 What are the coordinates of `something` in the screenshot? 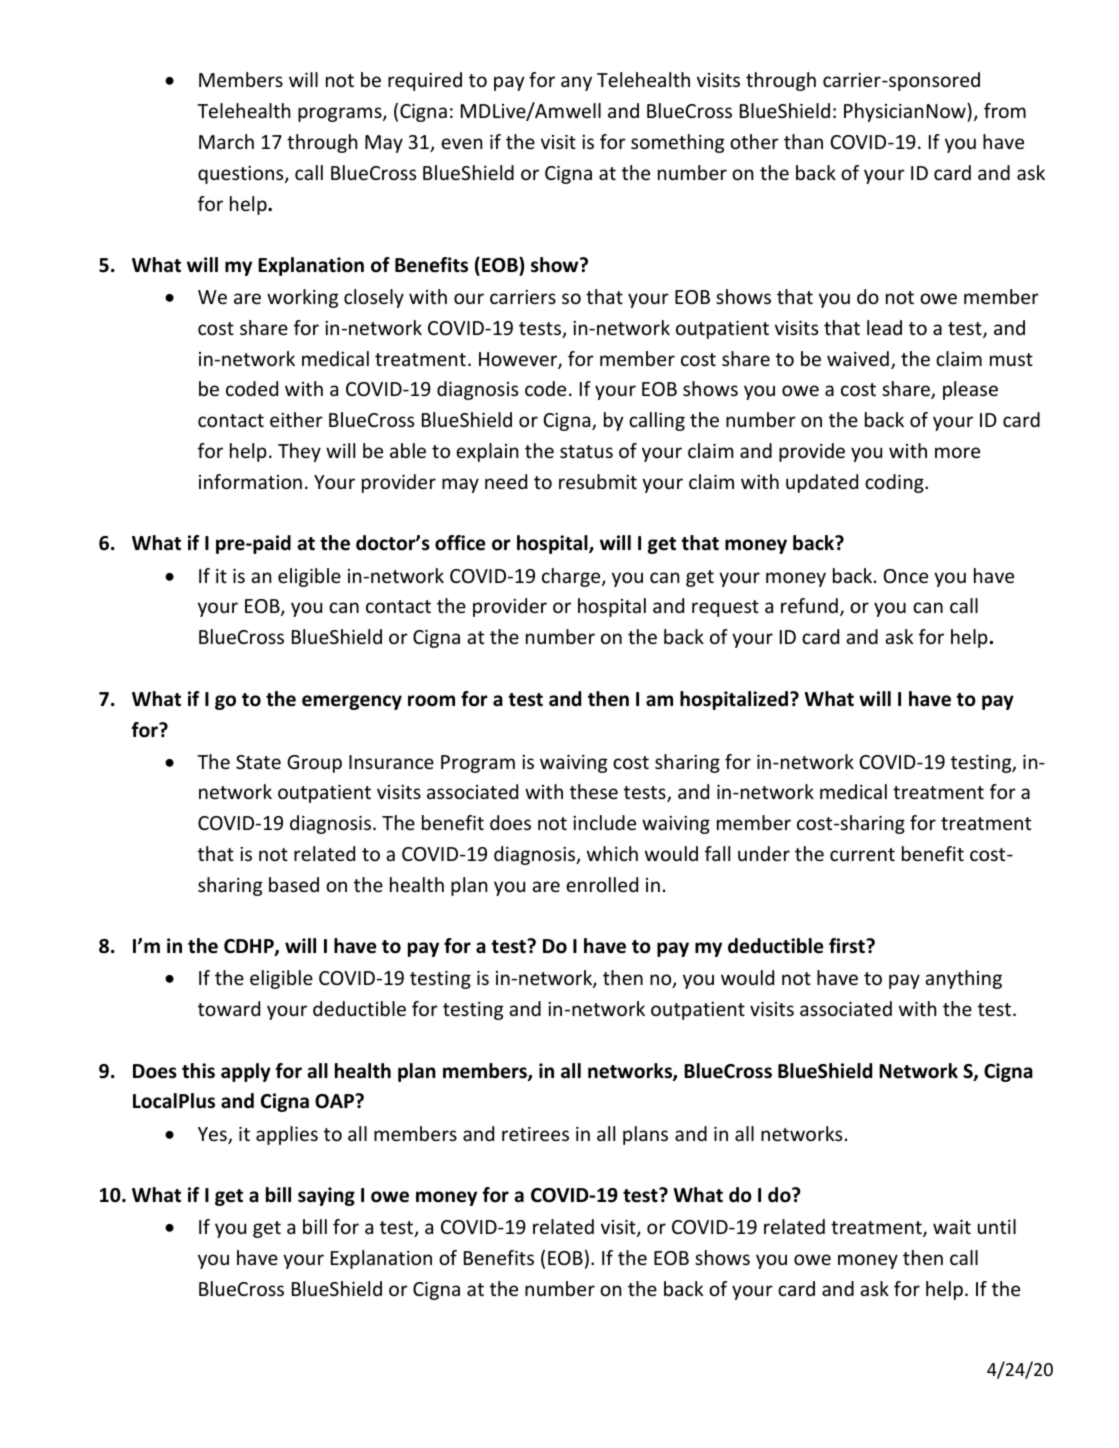 It's located at (677, 143).
